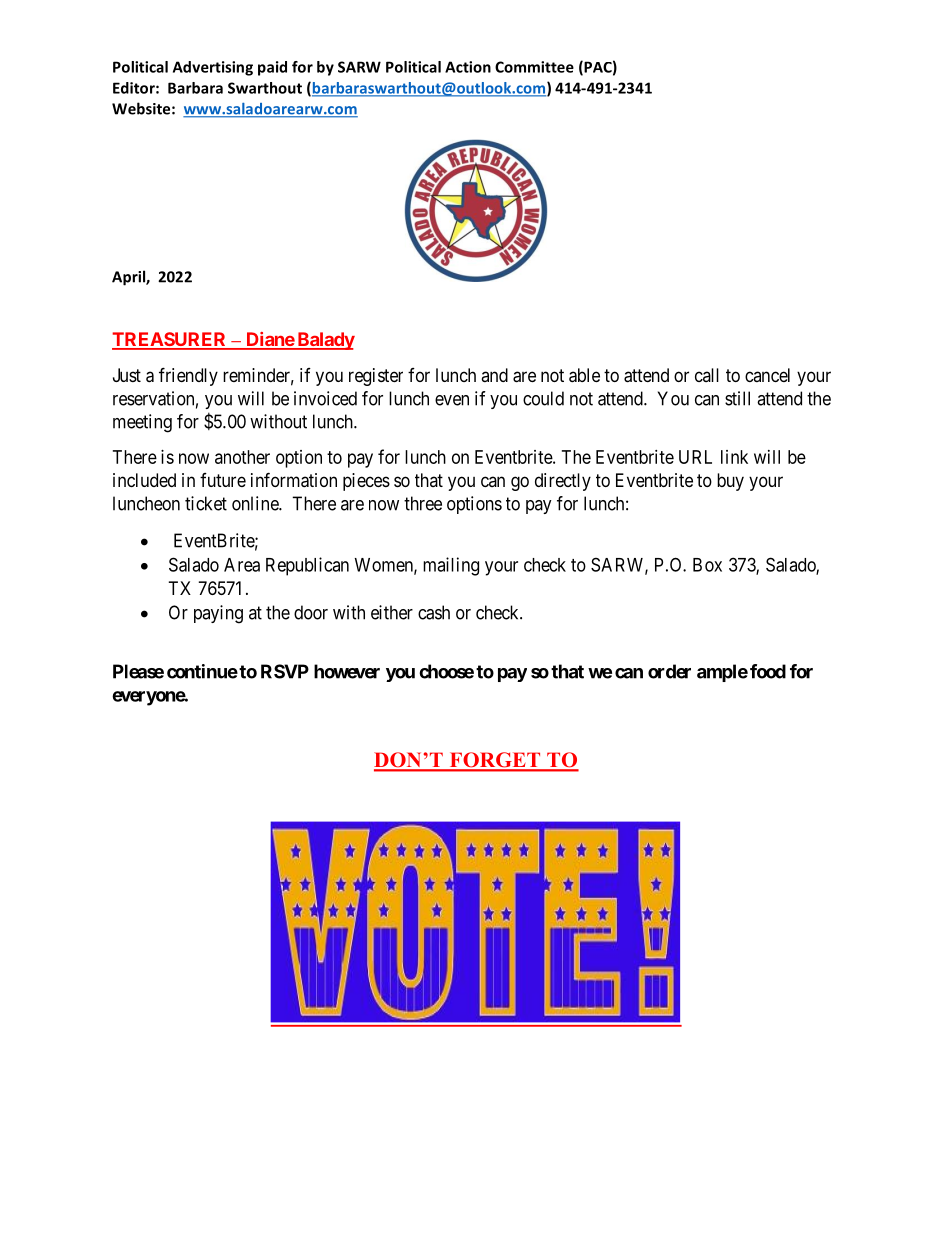 The width and height of the screenshot is (952, 1233). Describe the element at coordinates (722, 673) in the screenshot. I see `ample` at that location.
